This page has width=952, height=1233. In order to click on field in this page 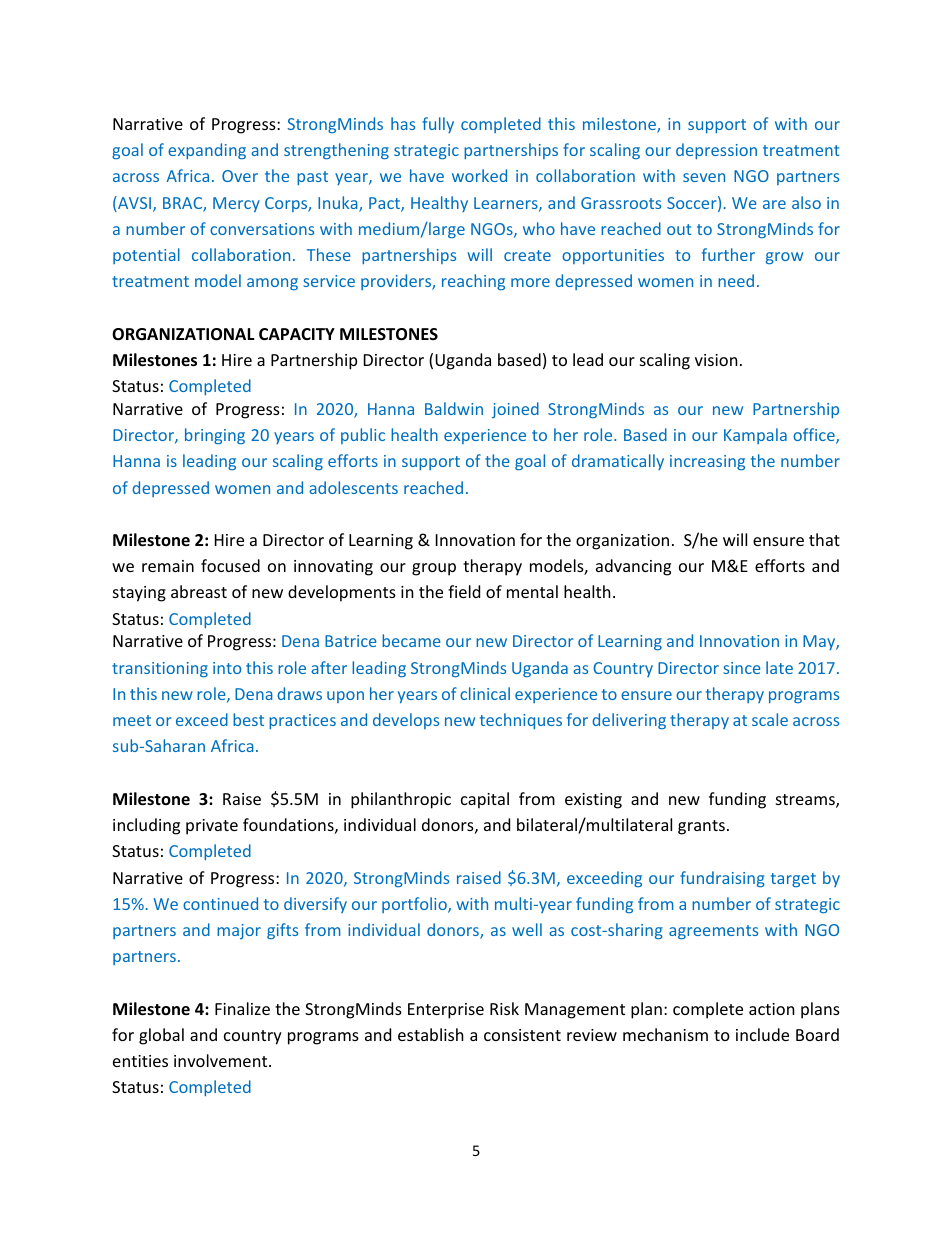, I will do `click(464, 591)`.
